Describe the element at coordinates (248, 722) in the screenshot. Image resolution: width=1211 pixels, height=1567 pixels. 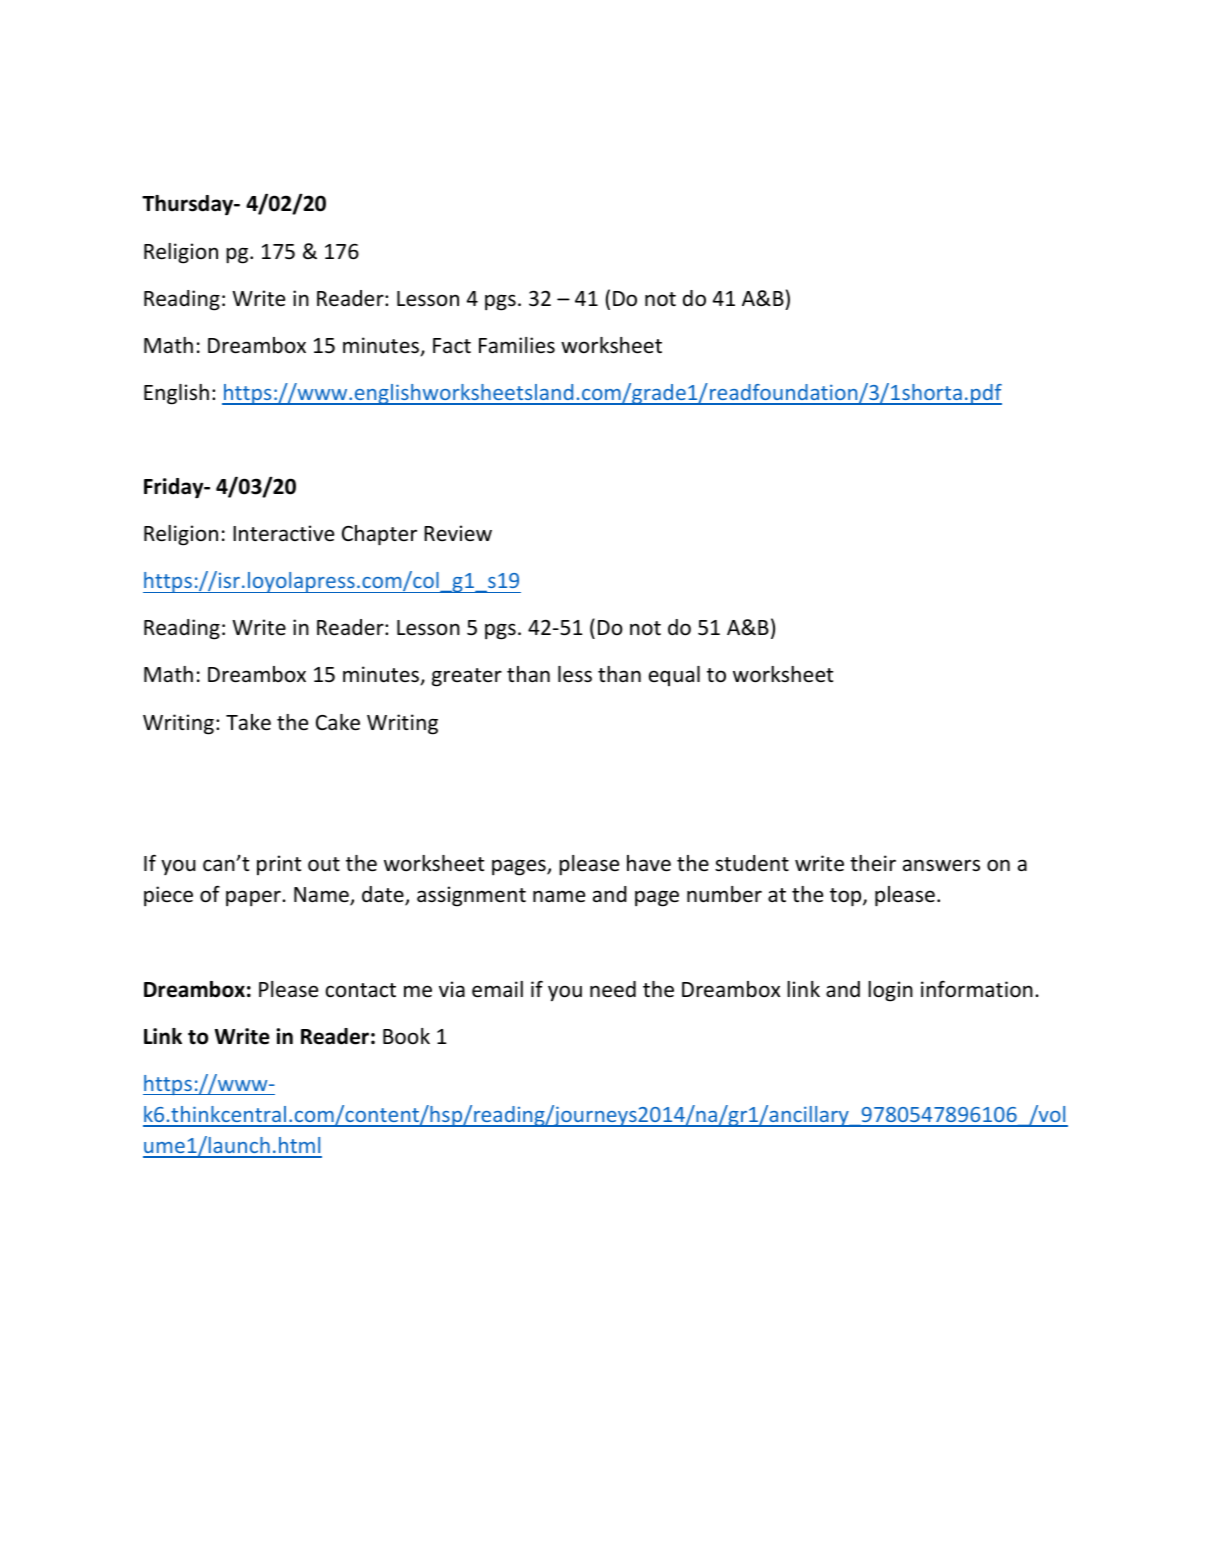
I see `Take` at that location.
